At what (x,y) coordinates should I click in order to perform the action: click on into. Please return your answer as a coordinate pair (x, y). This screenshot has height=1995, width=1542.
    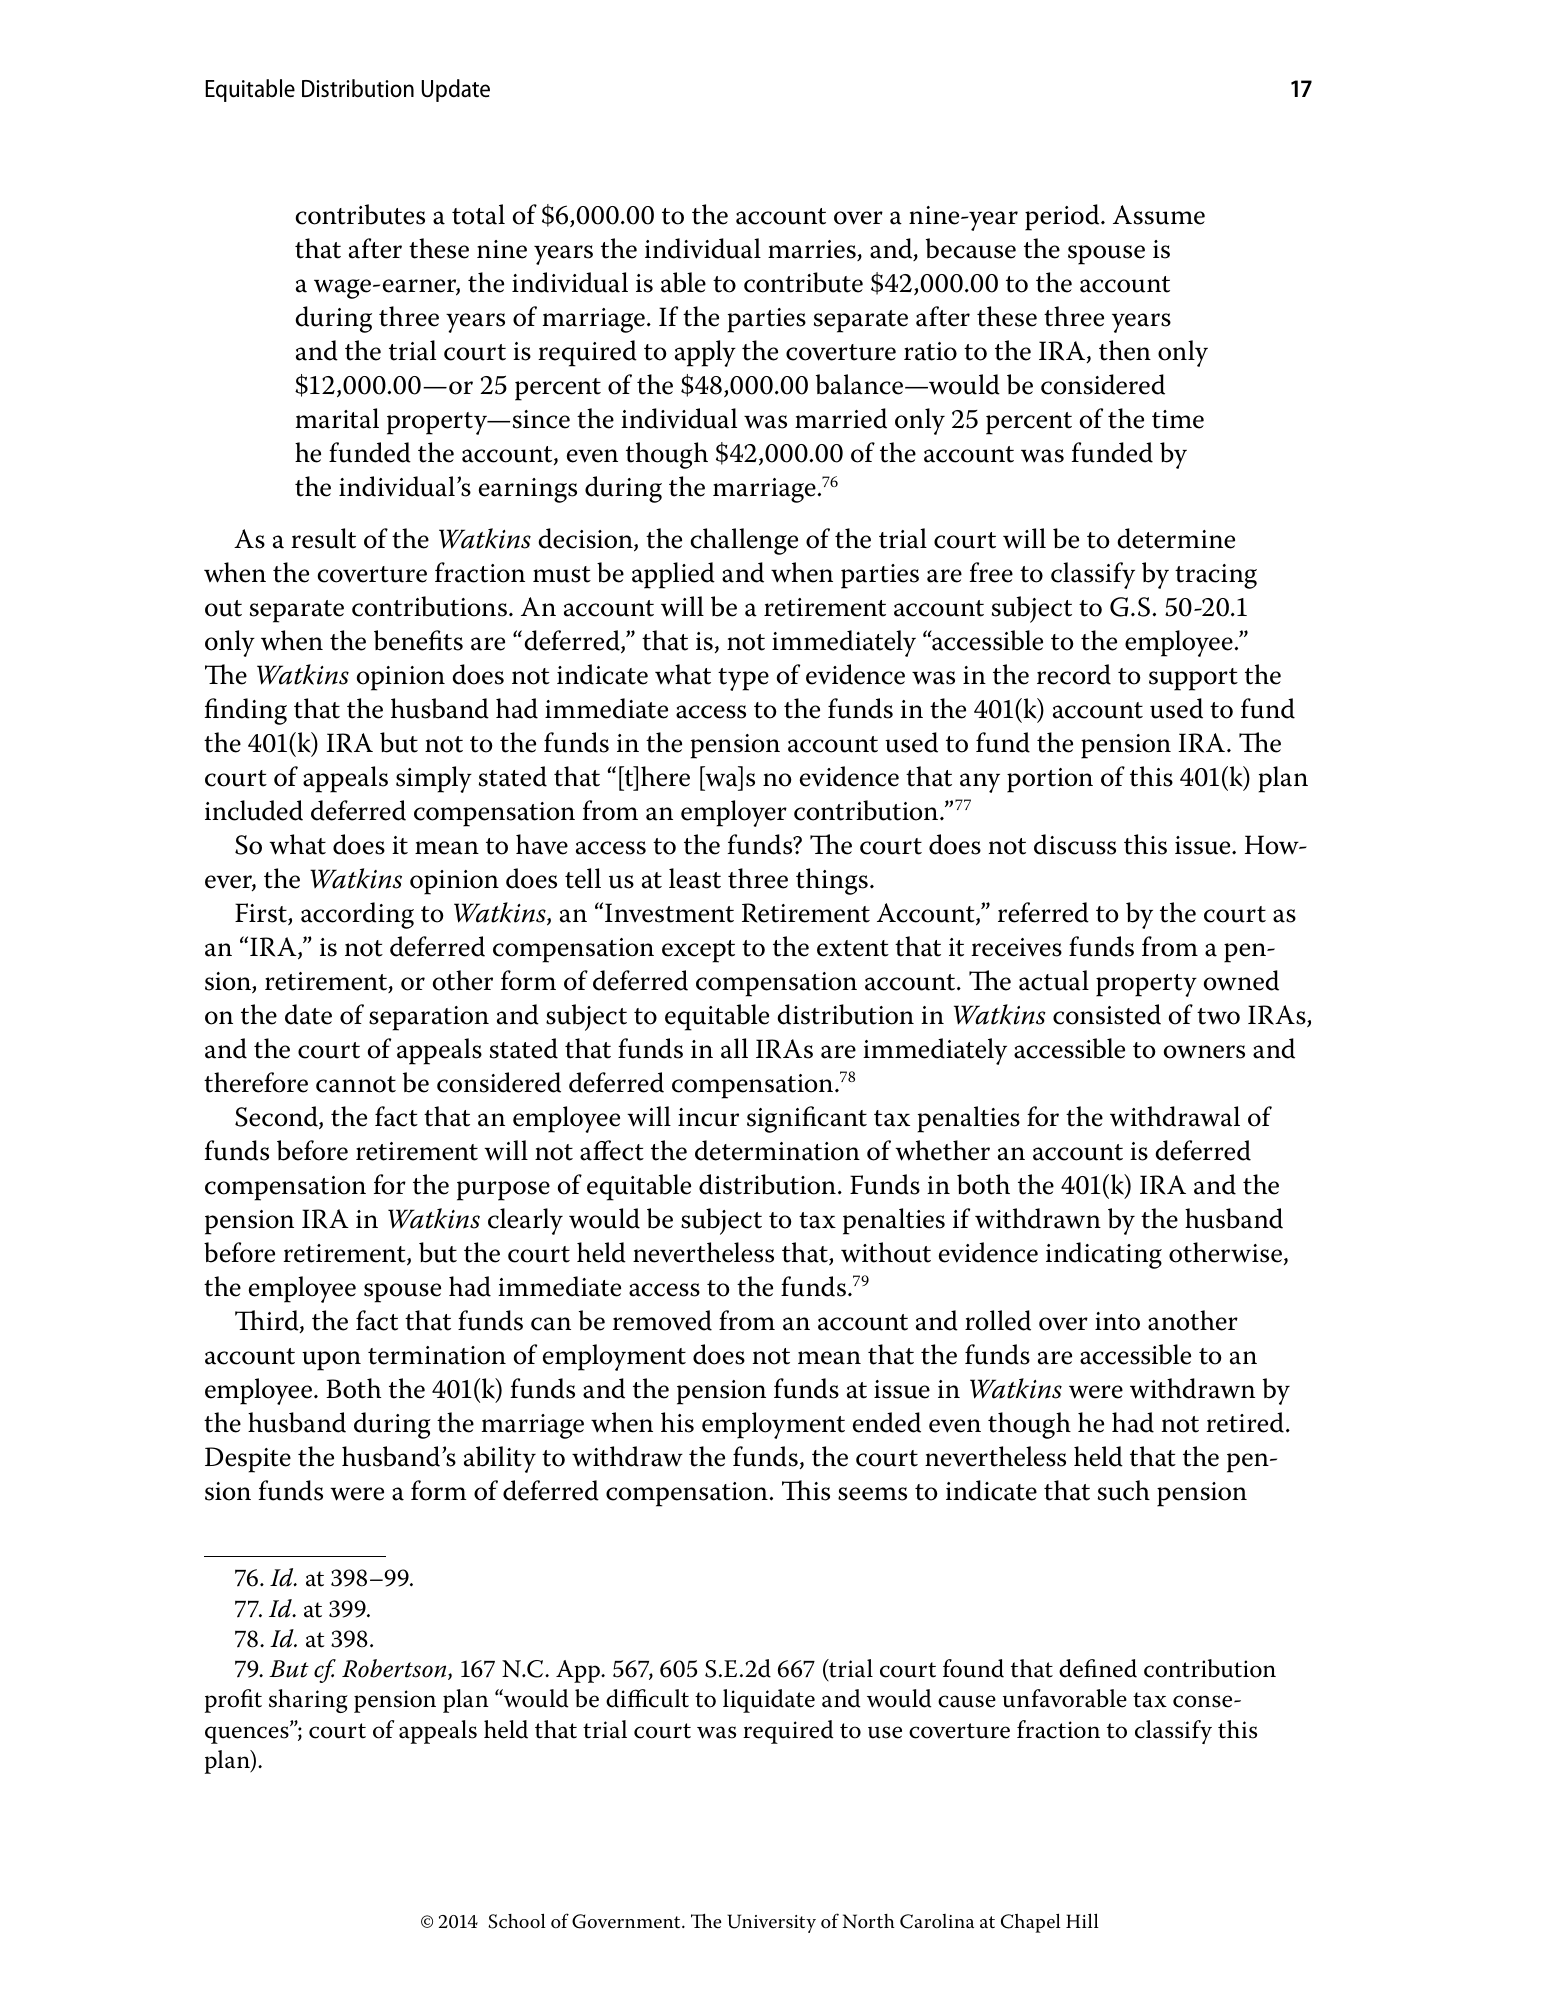
    Looking at the image, I should click on (1117, 1321).
